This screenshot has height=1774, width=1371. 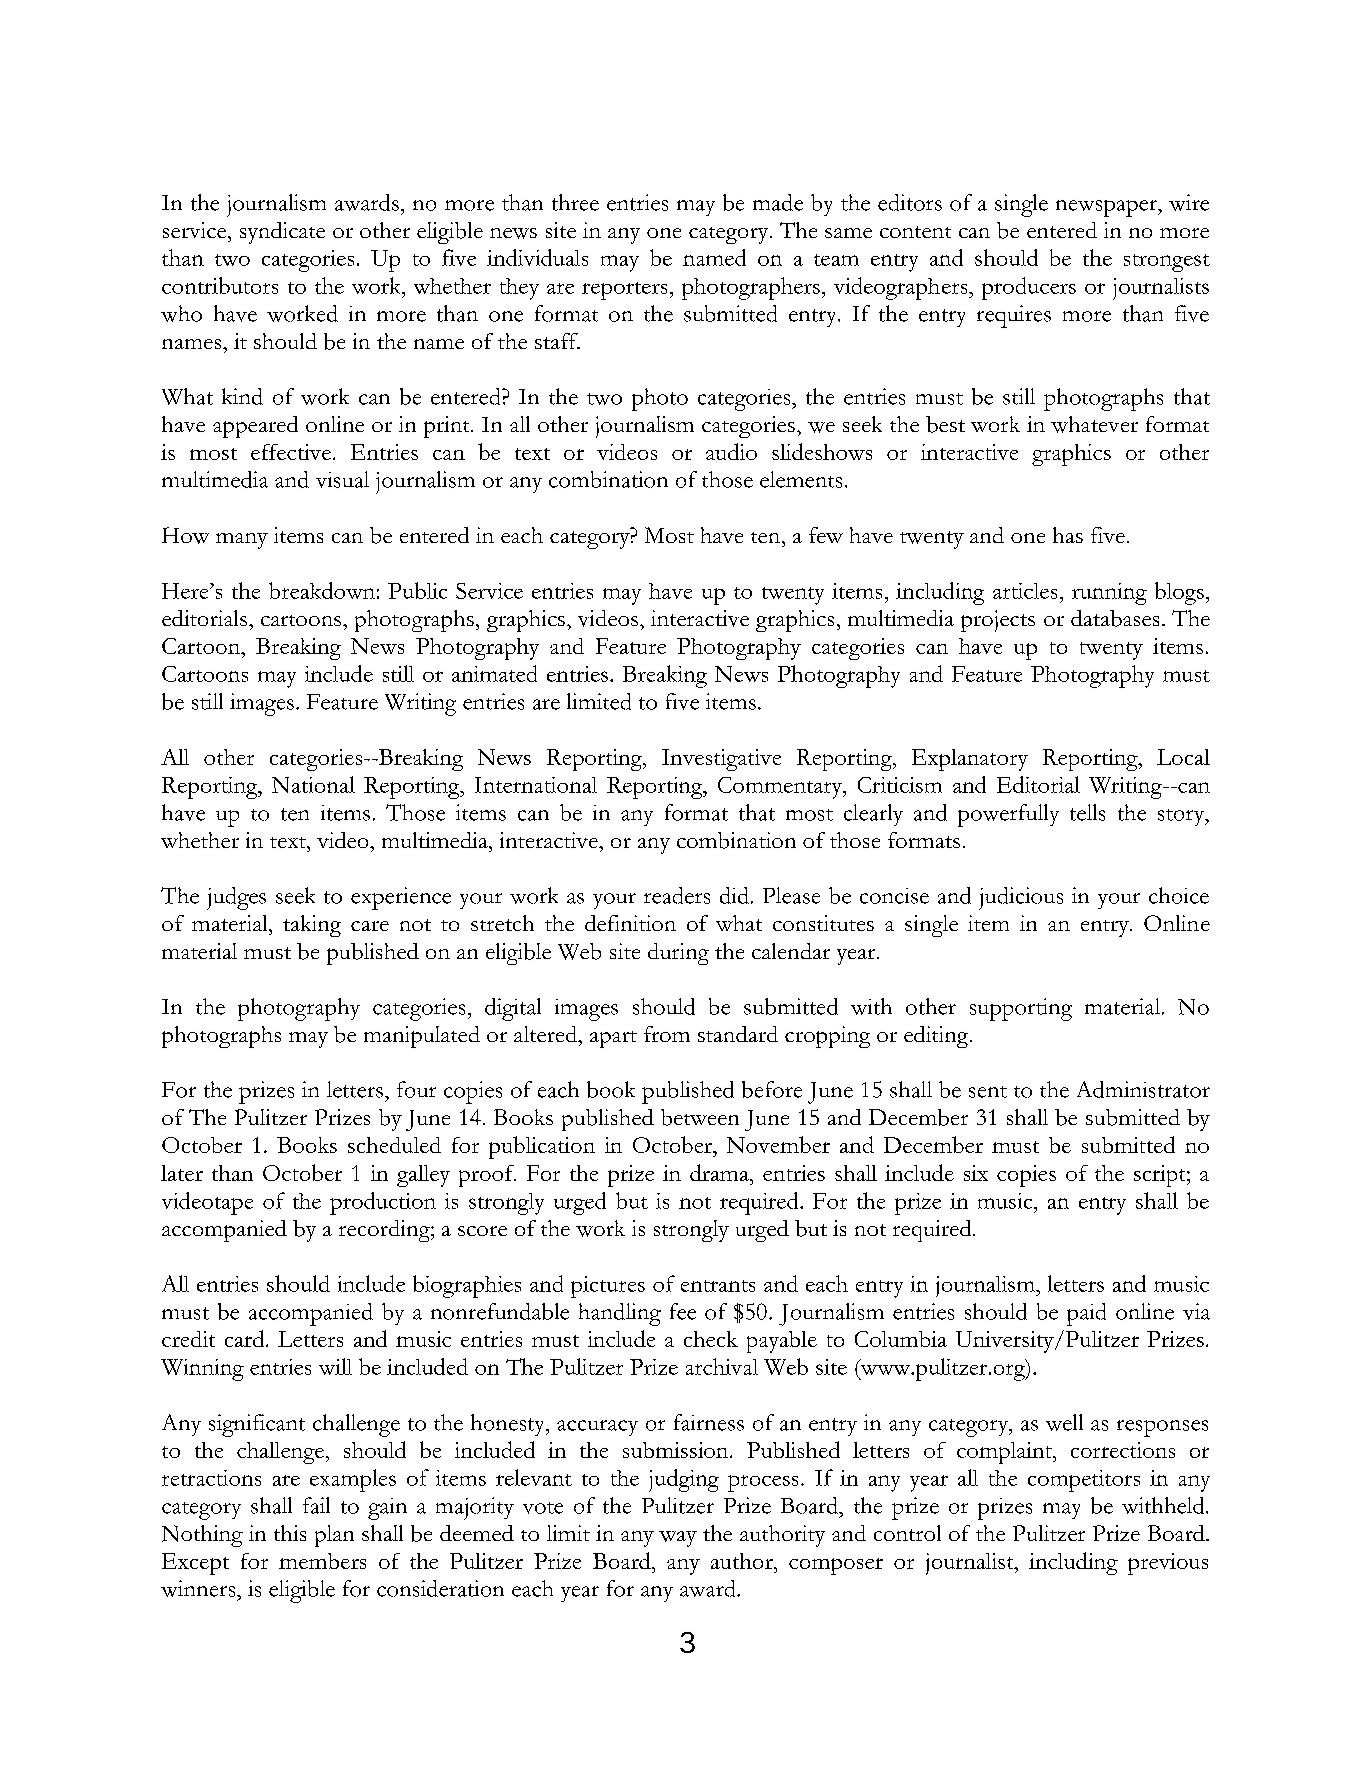 I want to click on reporters, so click(x=624, y=291).
